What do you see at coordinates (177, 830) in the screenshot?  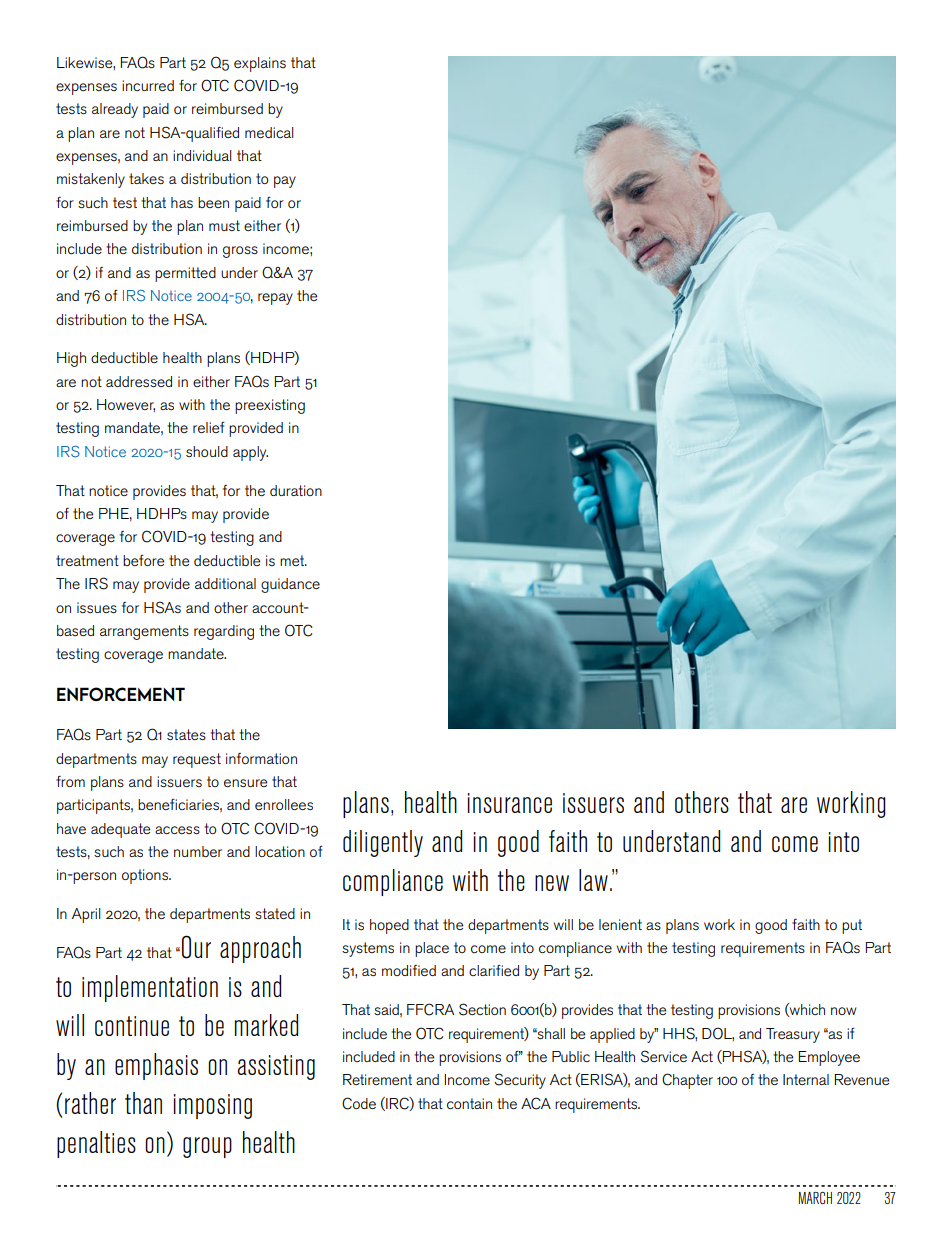 I see `access` at bounding box center [177, 830].
